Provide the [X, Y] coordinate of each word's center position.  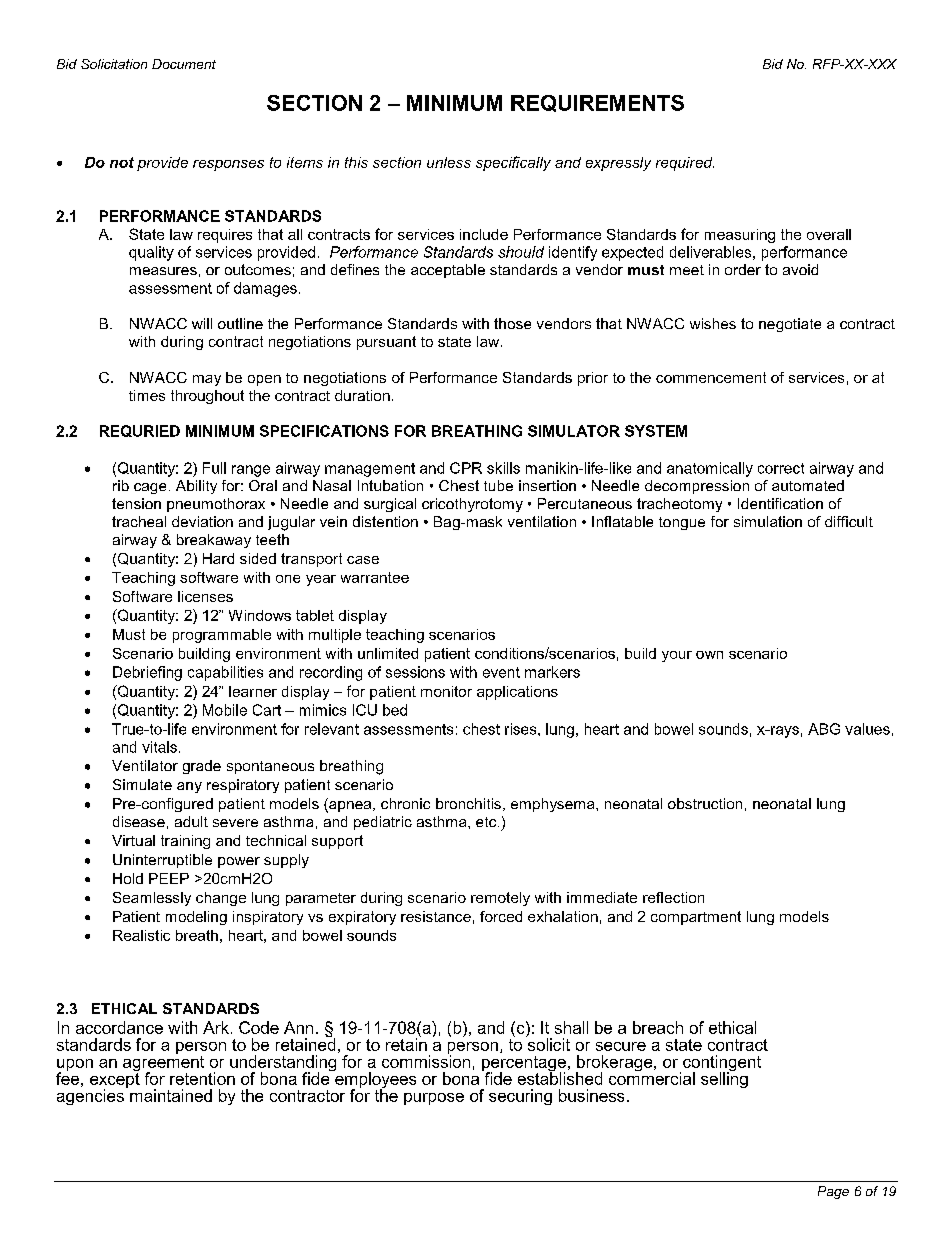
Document [184, 64]
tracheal [139, 521]
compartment [696, 918]
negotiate [790, 325]
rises [522, 729]
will [202, 323]
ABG [824, 729]
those [512, 323]
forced [501, 916]
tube [498, 485]
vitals [159, 747]
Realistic [141, 935]
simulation [768, 521]
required [685, 164]
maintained [171, 1095]
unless [449, 162]
